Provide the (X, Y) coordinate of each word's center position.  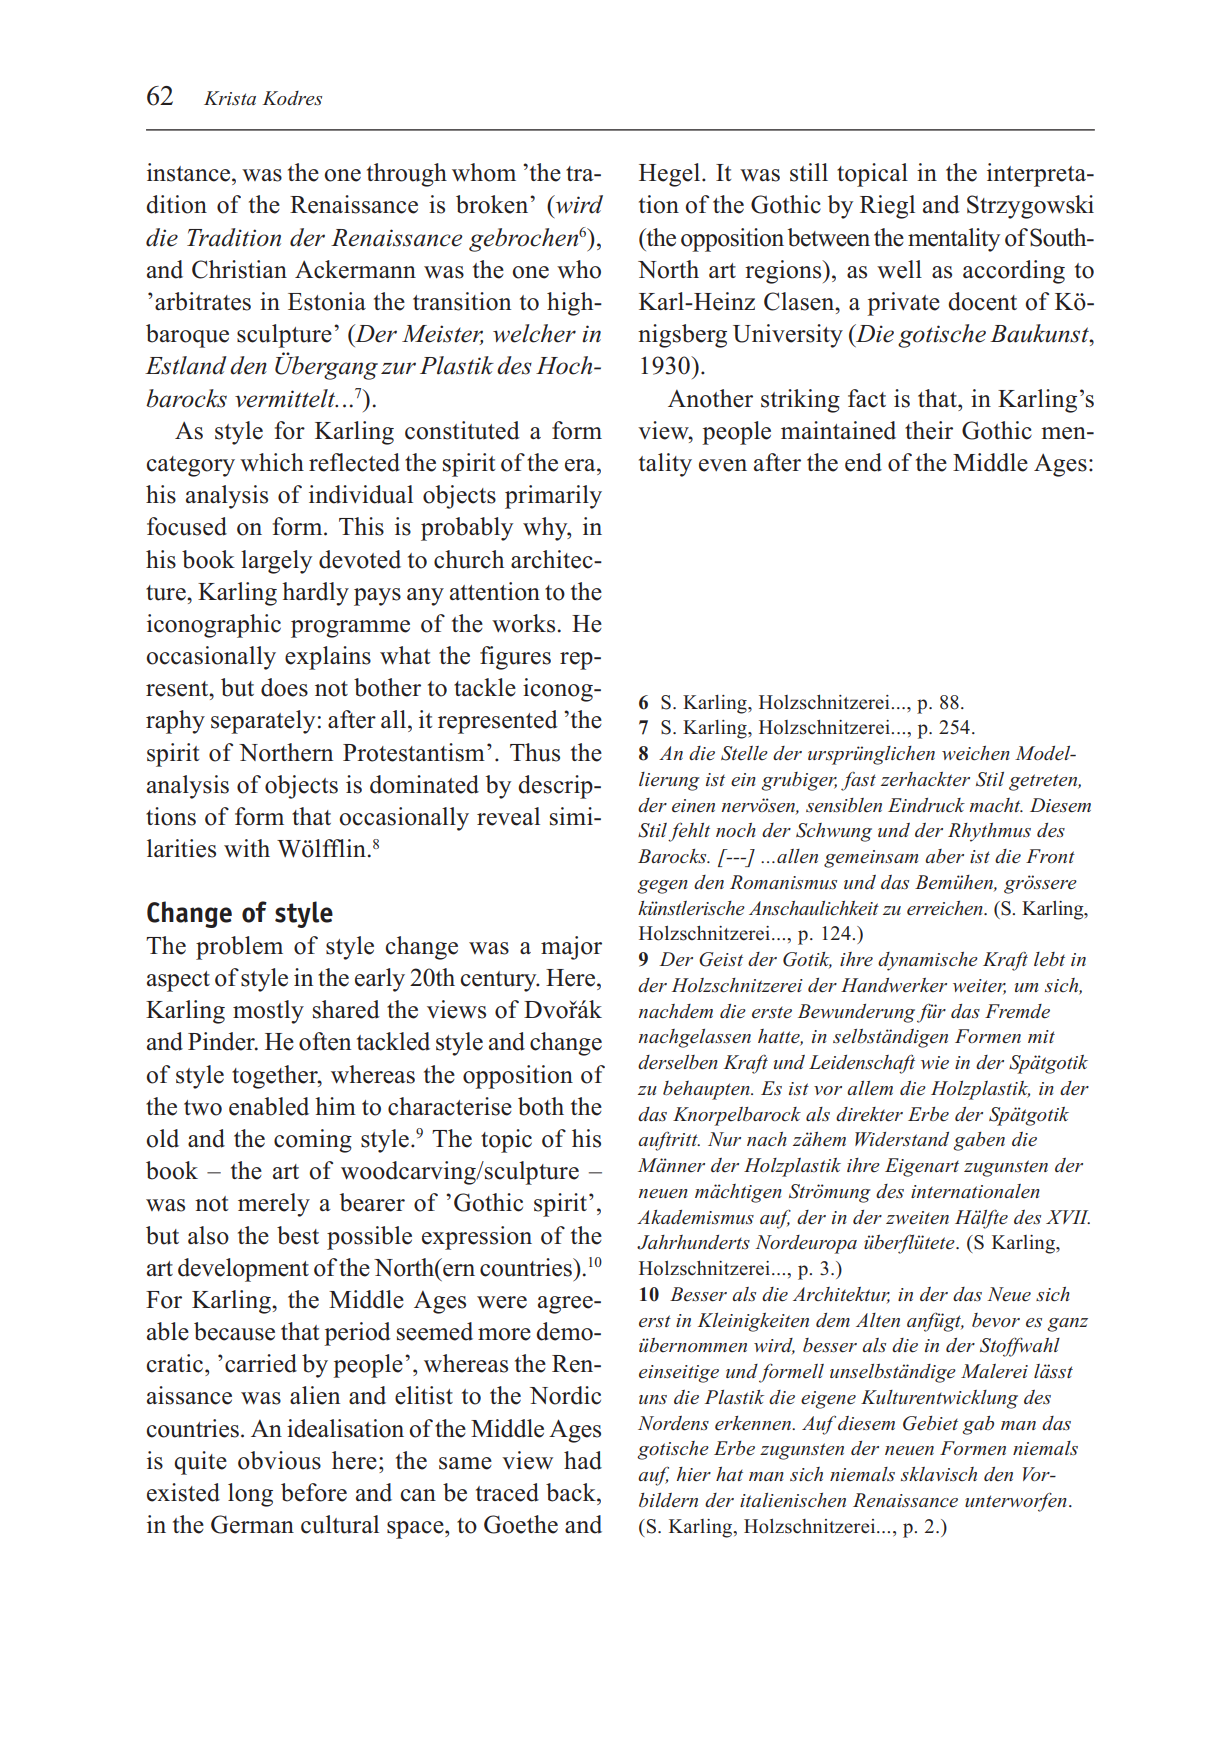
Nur (724, 1139)
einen (693, 805)
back (572, 1492)
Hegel (671, 175)
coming (313, 1141)
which (272, 462)
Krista (230, 98)
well (899, 269)
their (929, 430)
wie (935, 1063)
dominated (424, 784)
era (581, 465)
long (250, 1495)
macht (996, 805)
